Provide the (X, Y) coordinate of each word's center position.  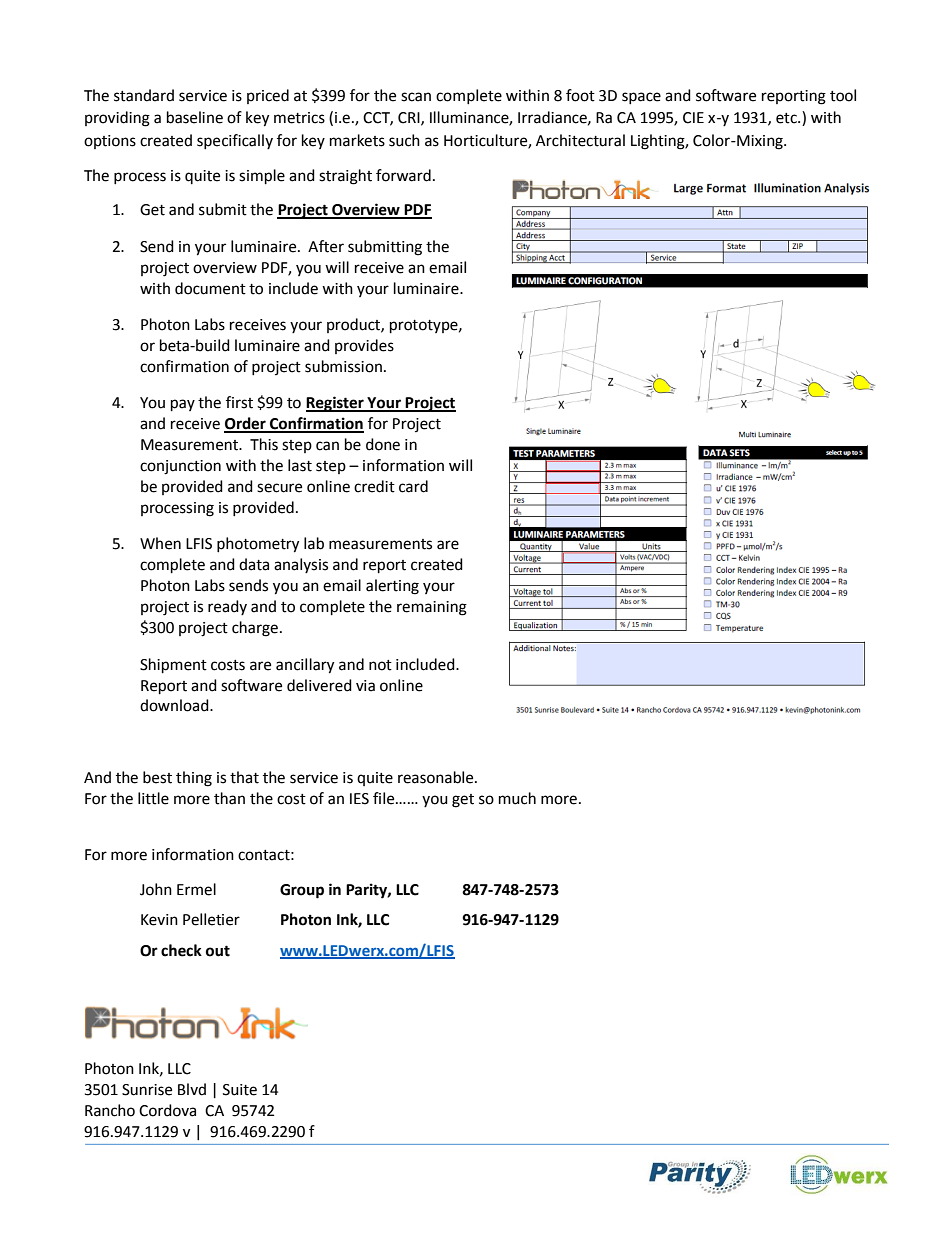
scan (416, 97)
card (413, 486)
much (517, 798)
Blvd (192, 1089)
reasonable (437, 777)
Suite (240, 1090)
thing (194, 779)
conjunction (180, 467)
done (383, 444)
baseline (195, 117)
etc (787, 118)
